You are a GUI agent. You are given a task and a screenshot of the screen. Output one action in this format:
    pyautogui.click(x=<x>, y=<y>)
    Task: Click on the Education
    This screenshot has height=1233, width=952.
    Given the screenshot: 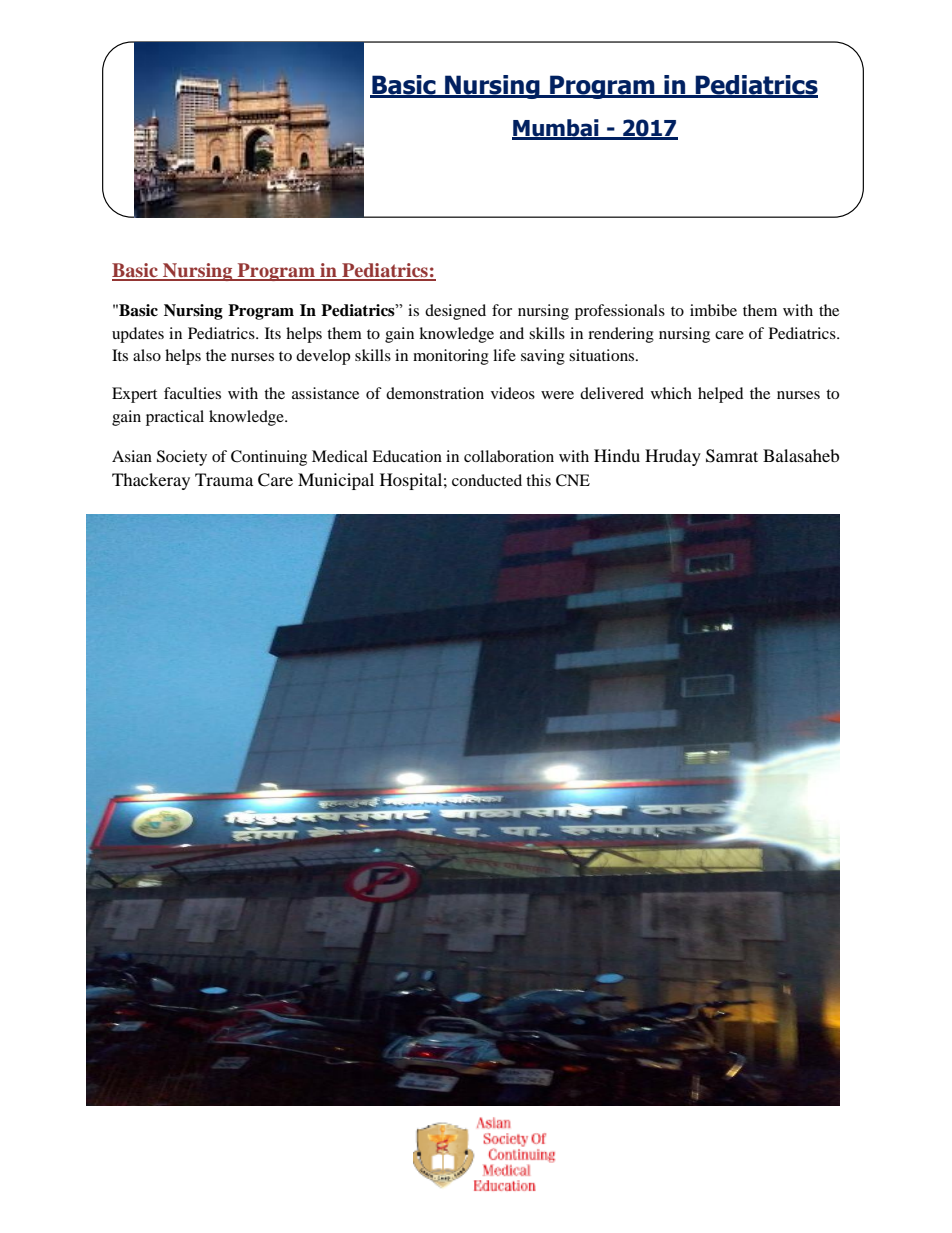 What is the action you would take?
    pyautogui.click(x=407, y=456)
